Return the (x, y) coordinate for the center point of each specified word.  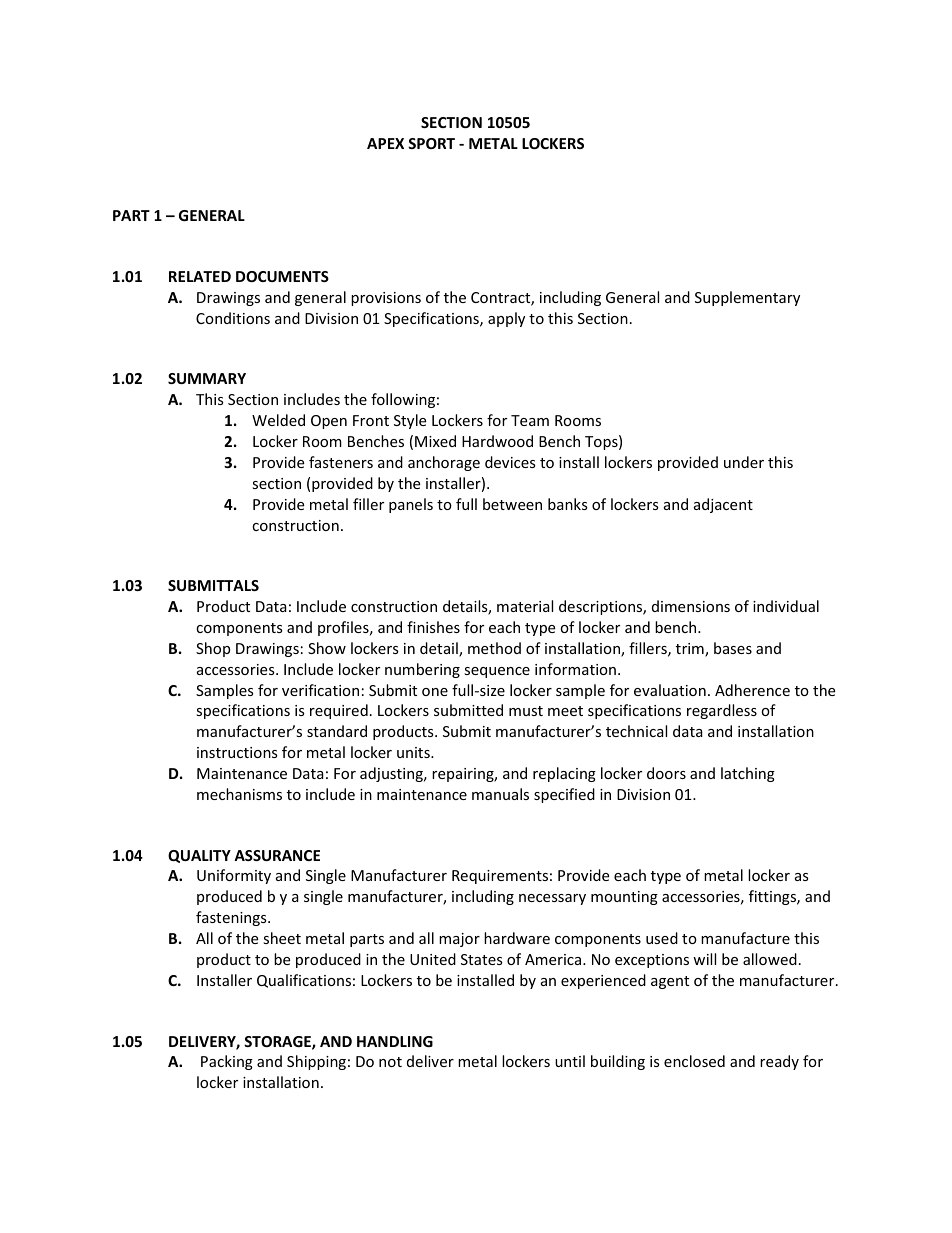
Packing (227, 1062)
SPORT (431, 143)
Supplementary (747, 298)
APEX (385, 143)
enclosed (694, 1061)
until (570, 1061)
